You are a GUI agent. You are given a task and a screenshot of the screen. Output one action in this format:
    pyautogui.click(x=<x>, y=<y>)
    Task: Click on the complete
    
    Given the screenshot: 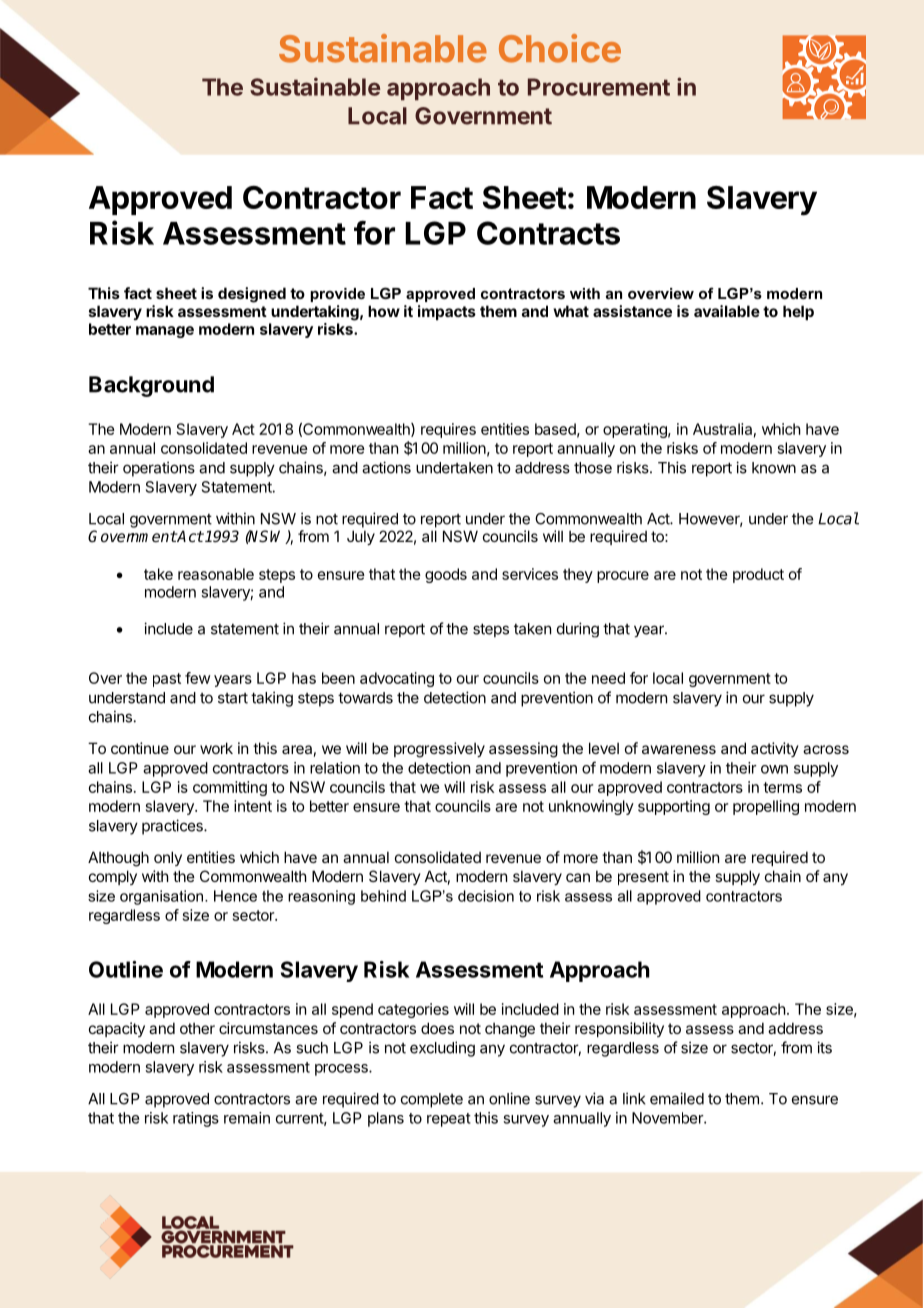 What is the action you would take?
    pyautogui.click(x=432, y=1100)
